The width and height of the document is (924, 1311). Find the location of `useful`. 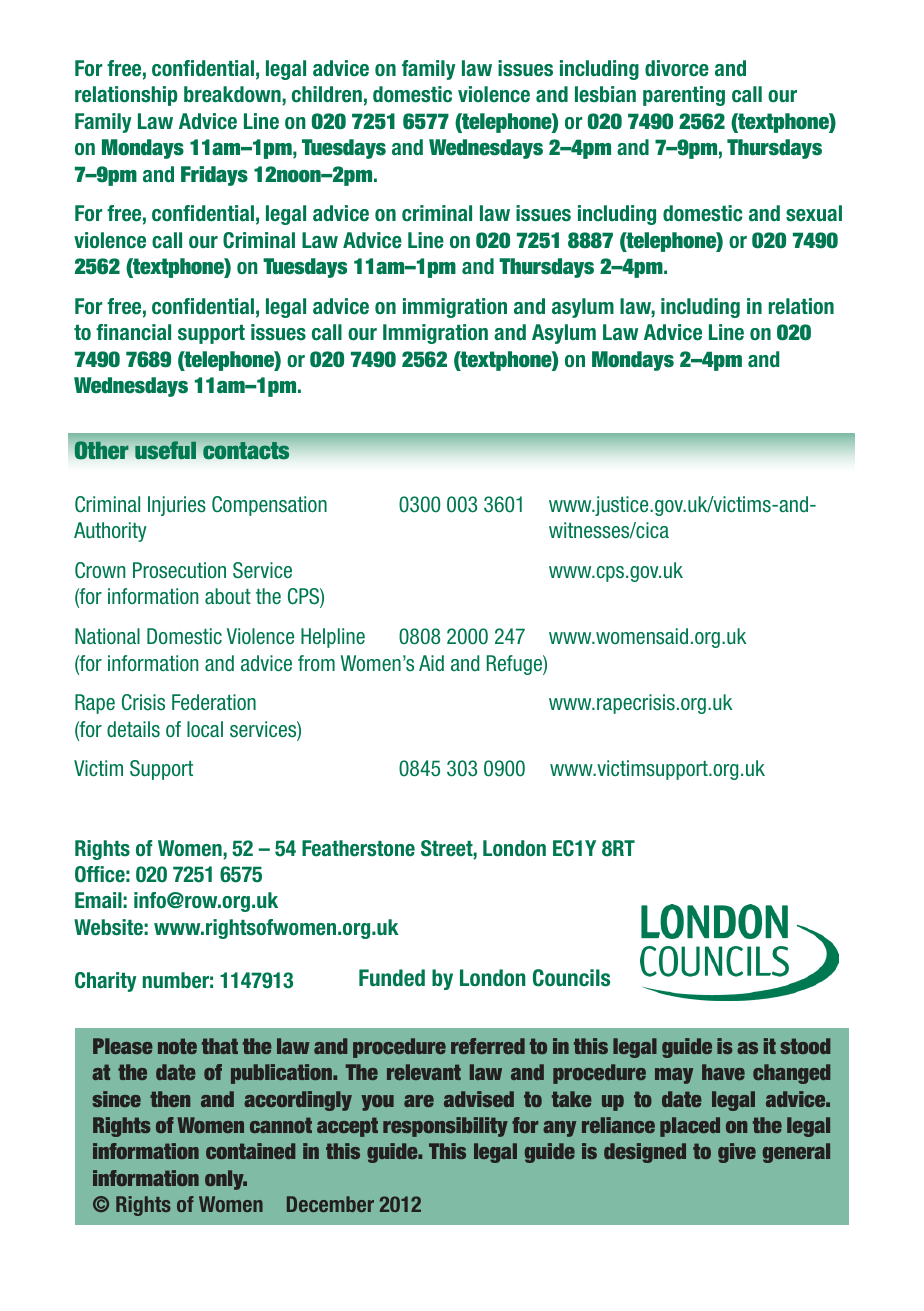

useful is located at coordinates (165, 450).
